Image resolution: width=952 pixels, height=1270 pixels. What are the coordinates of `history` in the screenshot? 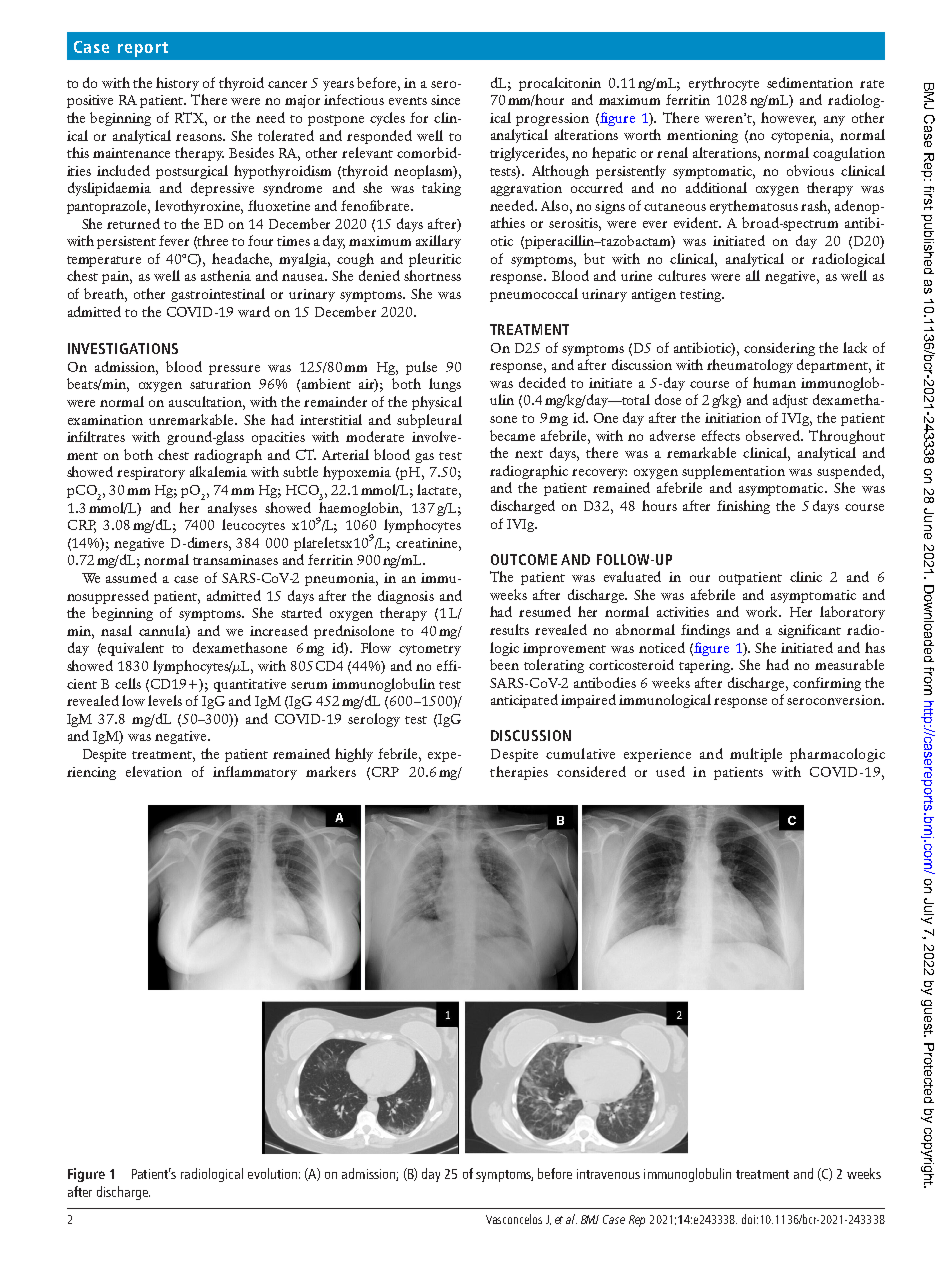 It's located at (177, 84).
